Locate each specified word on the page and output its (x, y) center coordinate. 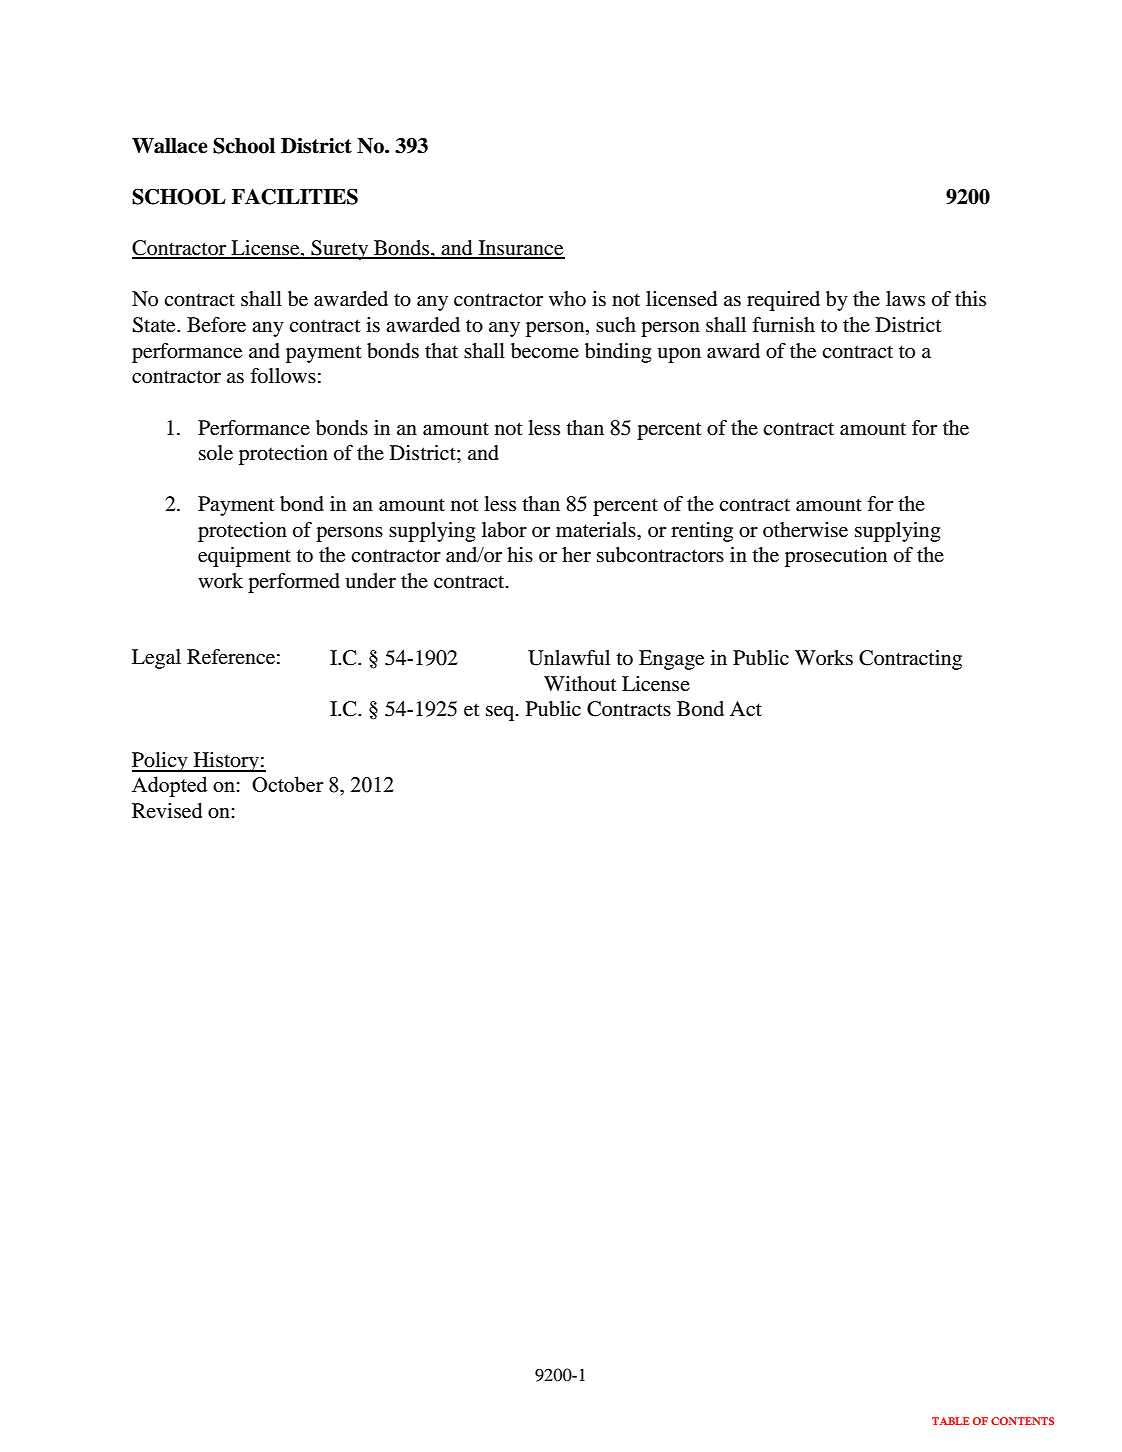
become (545, 351)
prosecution (836, 557)
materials (597, 530)
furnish (783, 324)
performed (294, 583)
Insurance (520, 249)
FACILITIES (295, 197)
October (287, 784)
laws (905, 299)
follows (283, 376)
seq (501, 713)
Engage (671, 660)
